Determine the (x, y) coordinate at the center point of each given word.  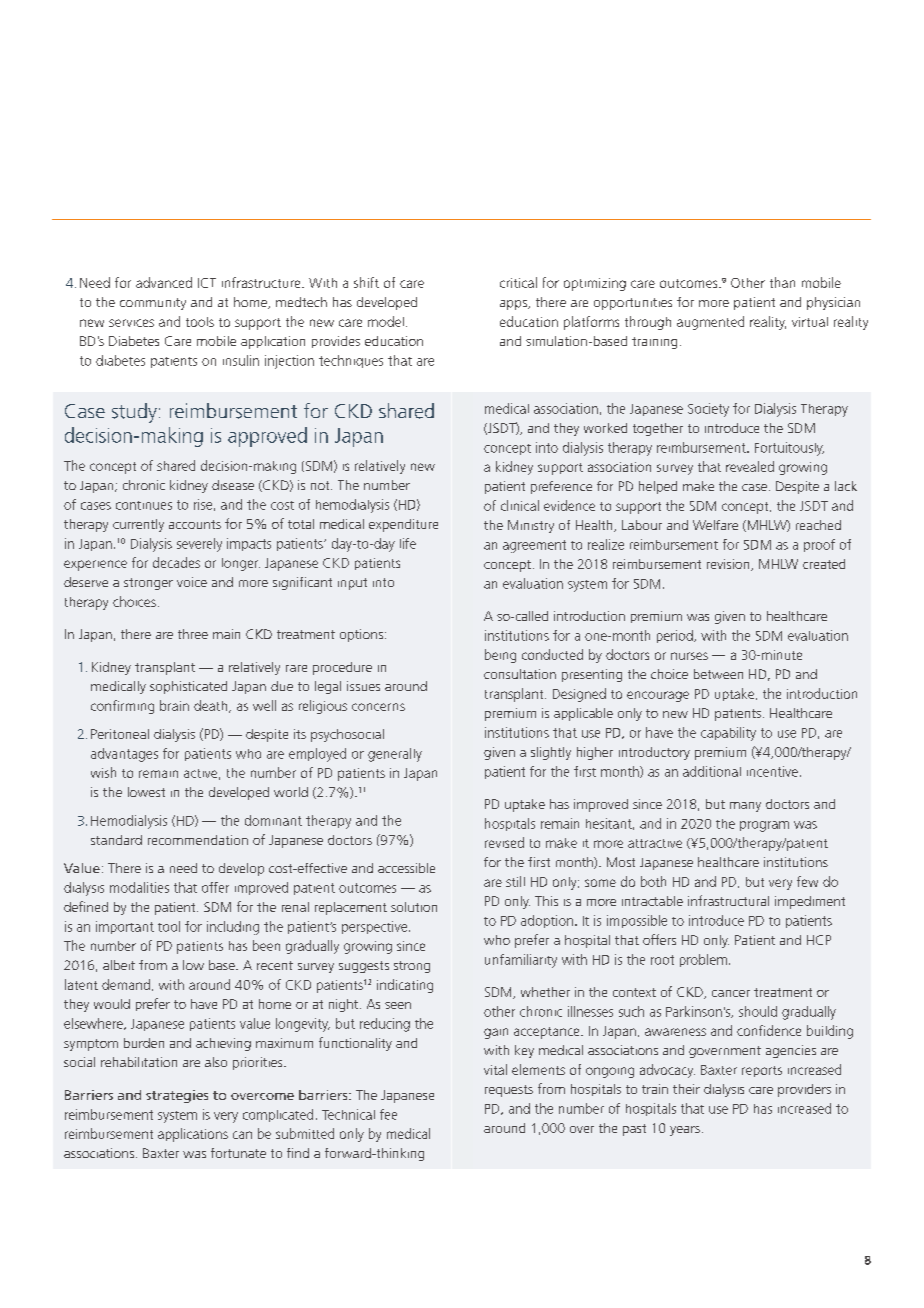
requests (509, 1091)
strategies (177, 1096)
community (153, 304)
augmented (710, 323)
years (685, 1131)
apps (514, 305)
